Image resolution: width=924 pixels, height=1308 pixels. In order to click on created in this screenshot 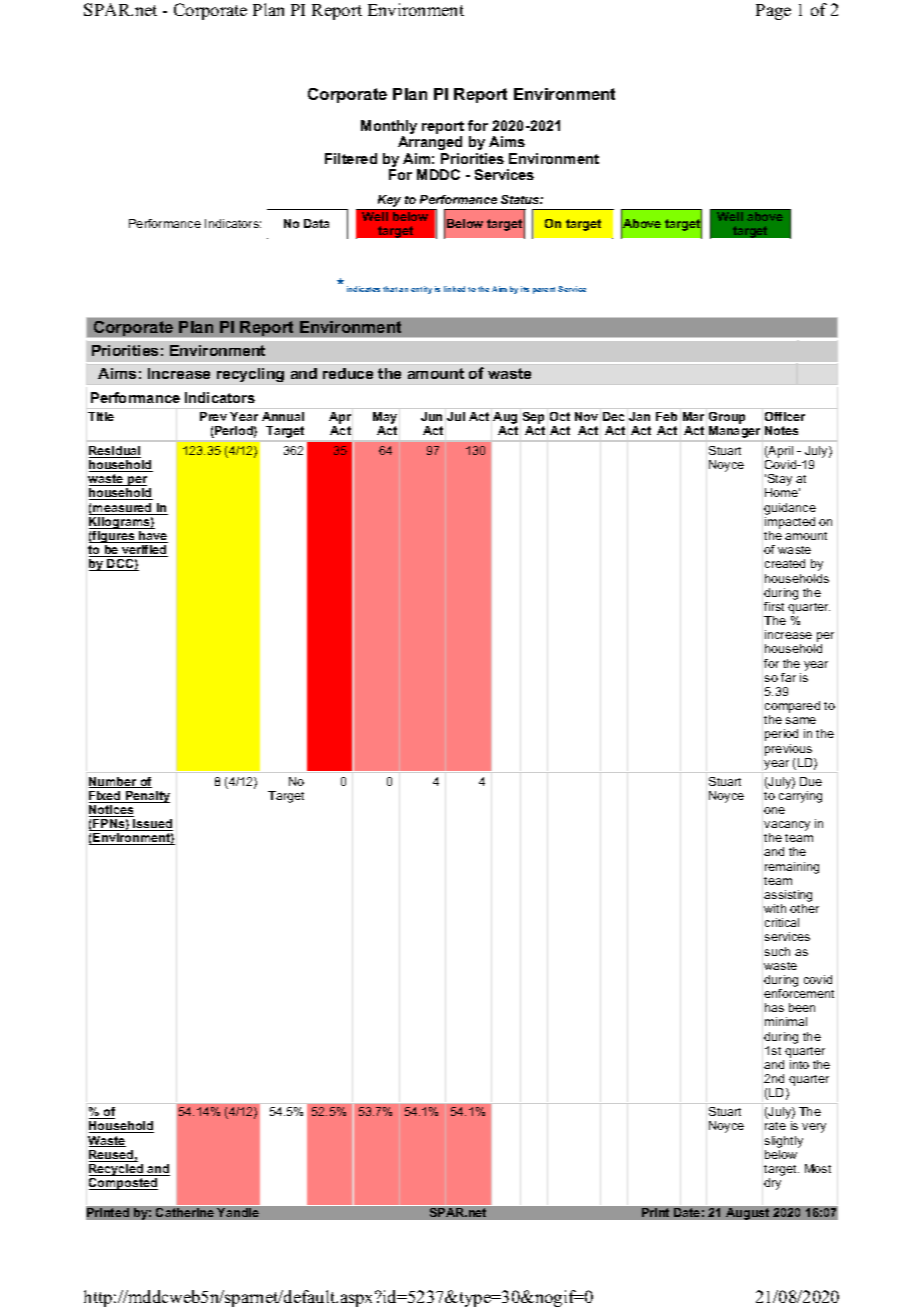, I will do `click(785, 563)`.
